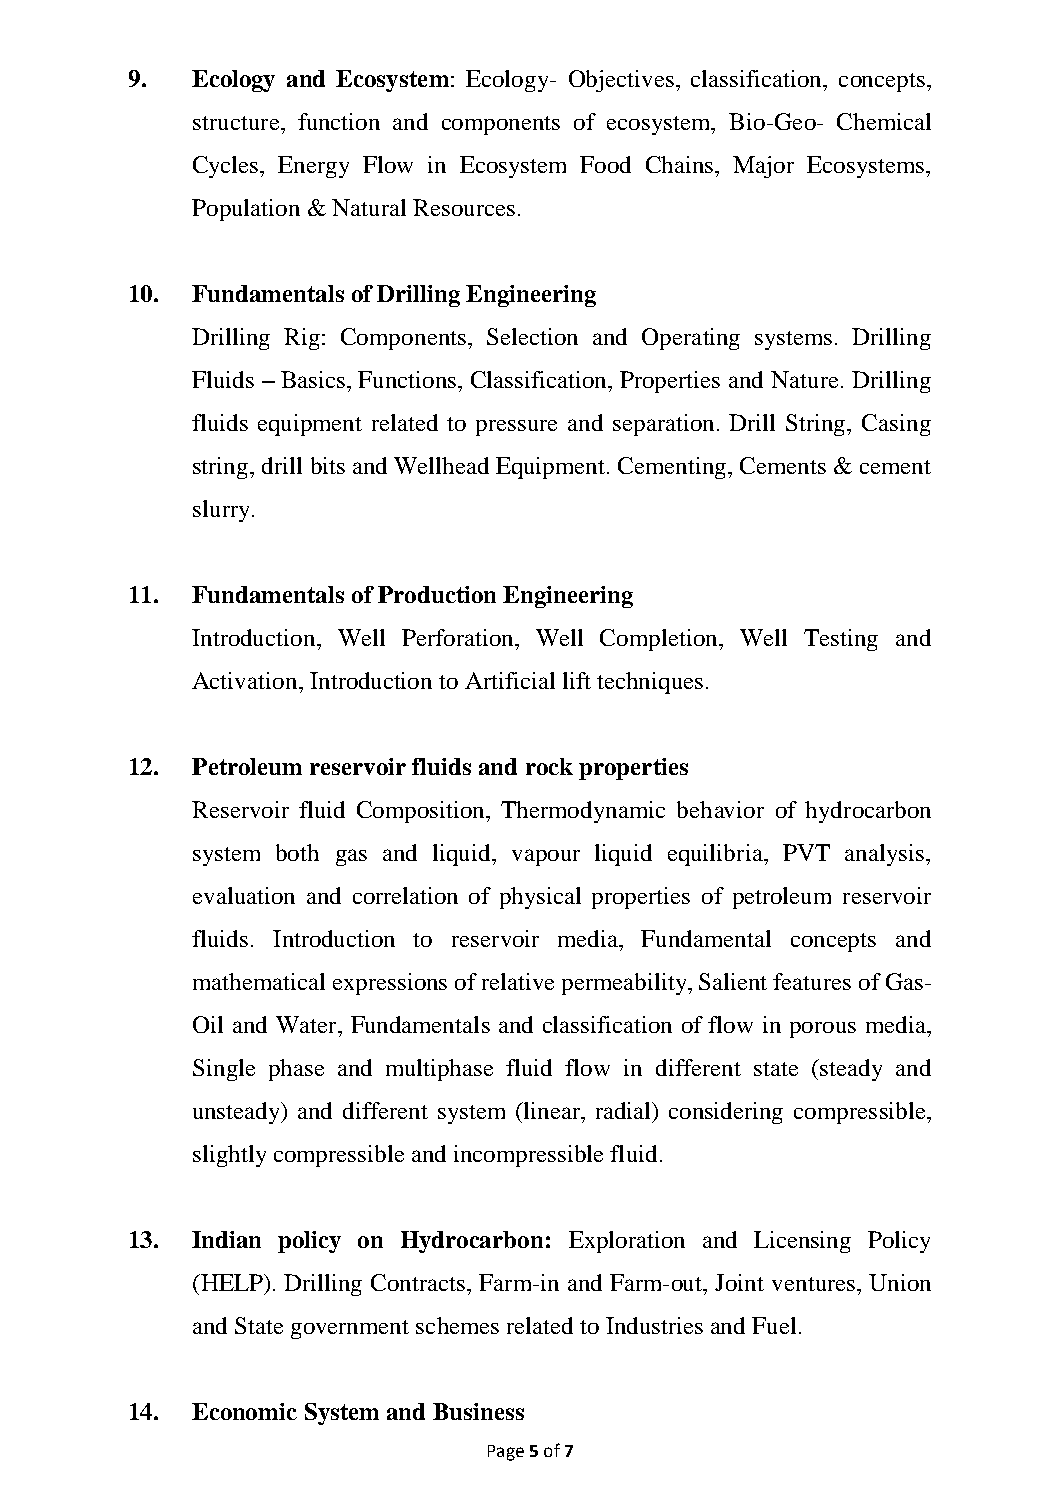 Image resolution: width=1060 pixels, height=1499 pixels. I want to click on features, so click(812, 981).
